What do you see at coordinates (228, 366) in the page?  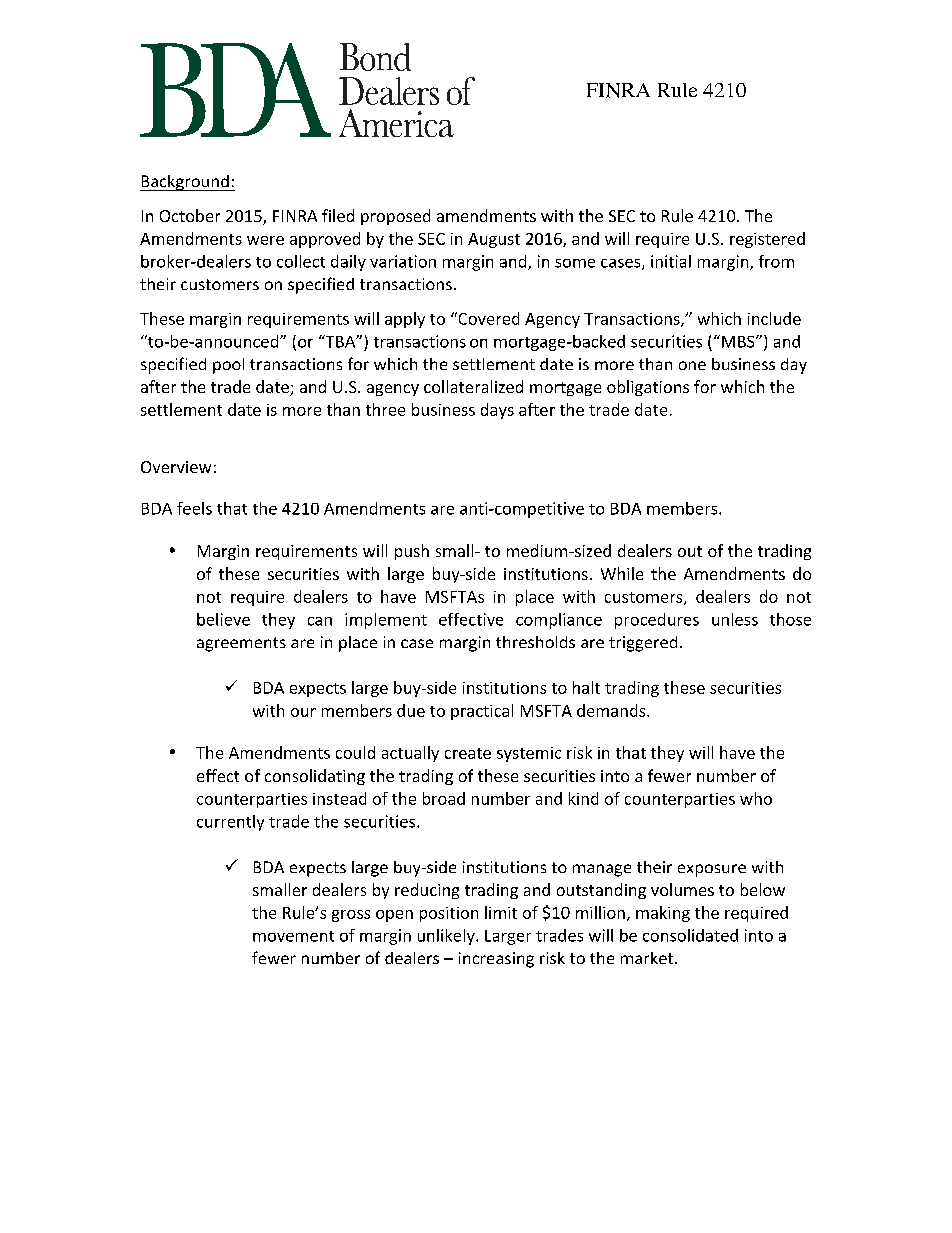 I see `pool` at bounding box center [228, 366].
